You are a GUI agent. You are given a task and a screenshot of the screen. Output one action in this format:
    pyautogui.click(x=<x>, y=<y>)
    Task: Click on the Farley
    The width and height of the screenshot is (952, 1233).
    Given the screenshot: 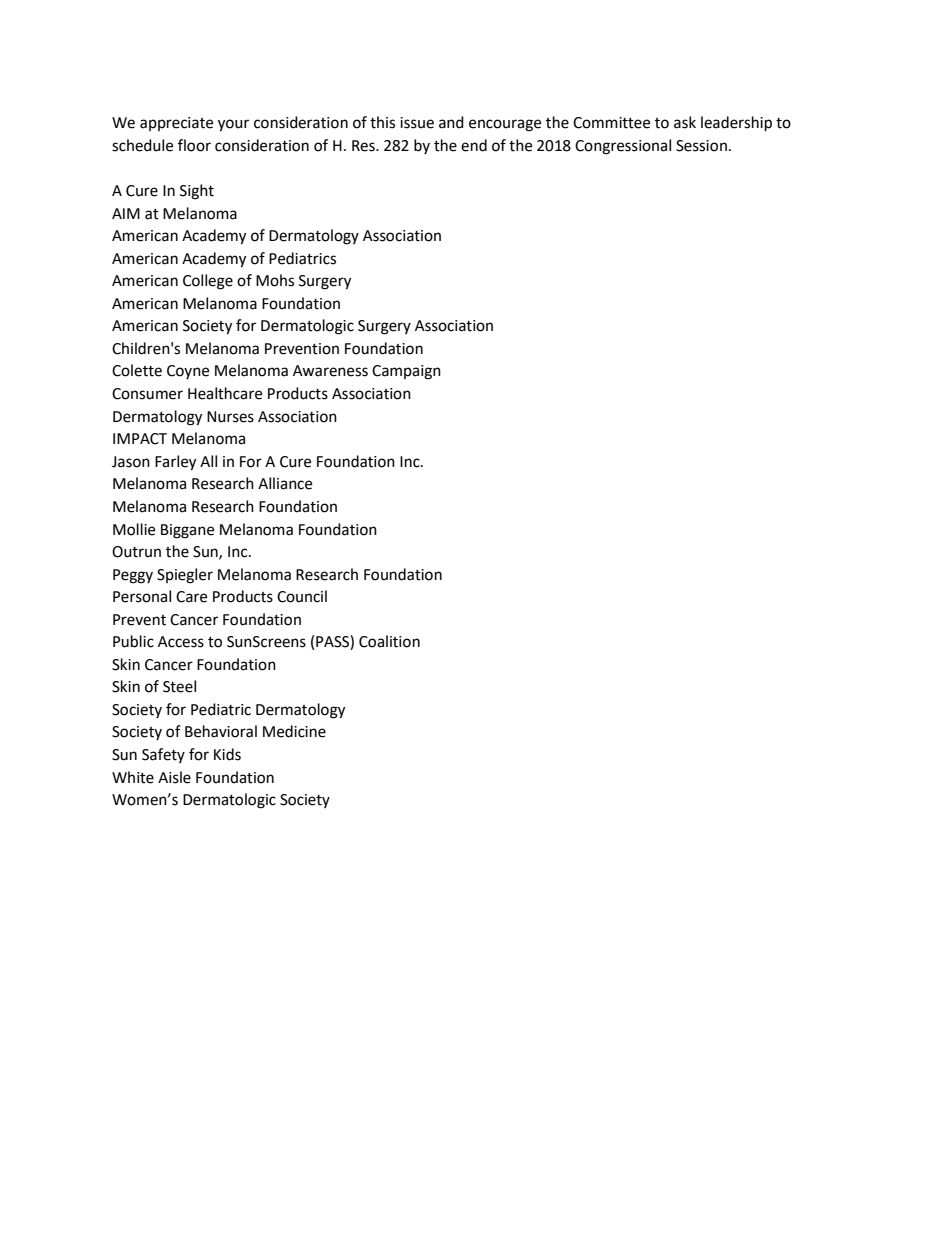 What is the action you would take?
    pyautogui.click(x=175, y=463)
